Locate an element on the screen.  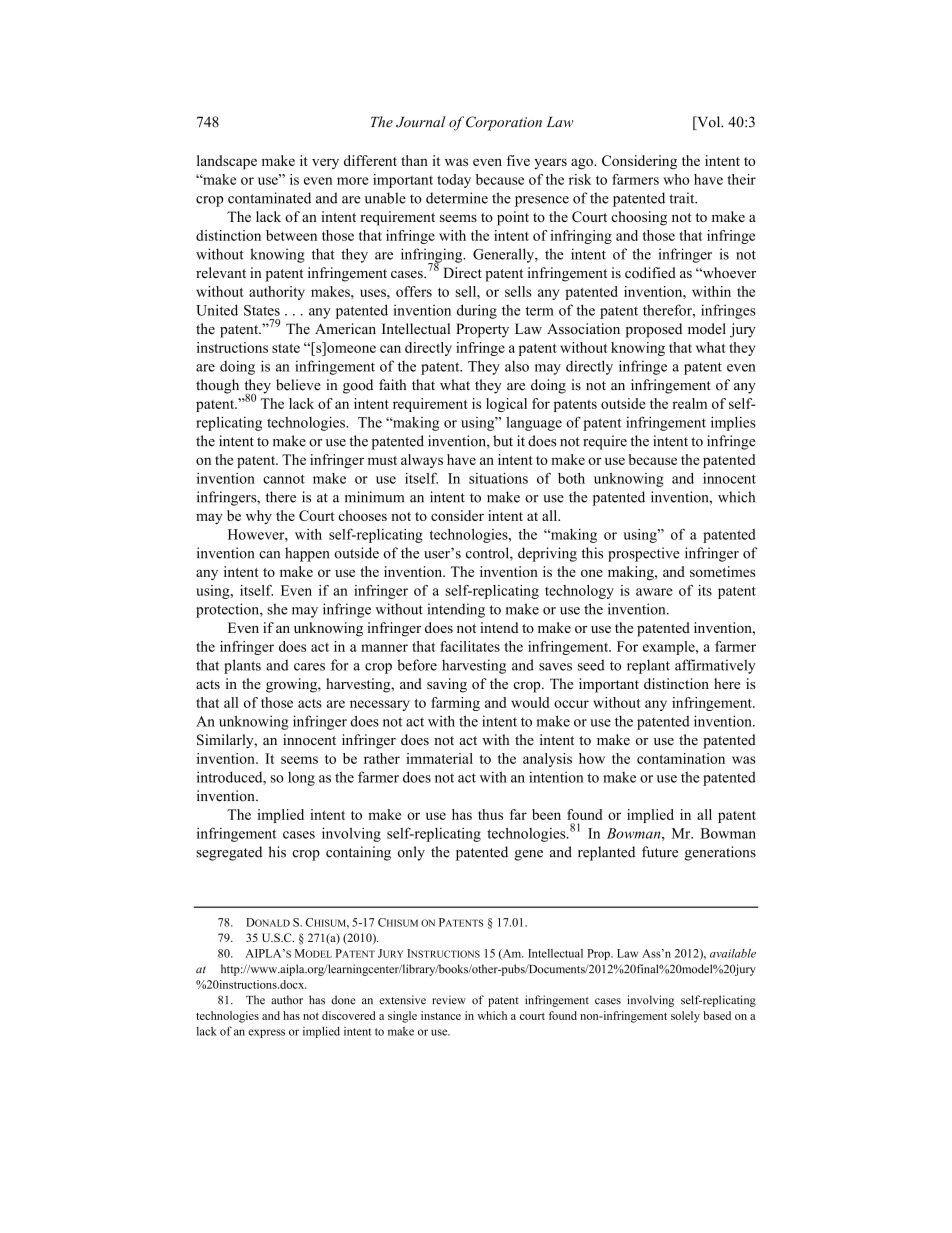
express is located at coordinates (266, 1033).
